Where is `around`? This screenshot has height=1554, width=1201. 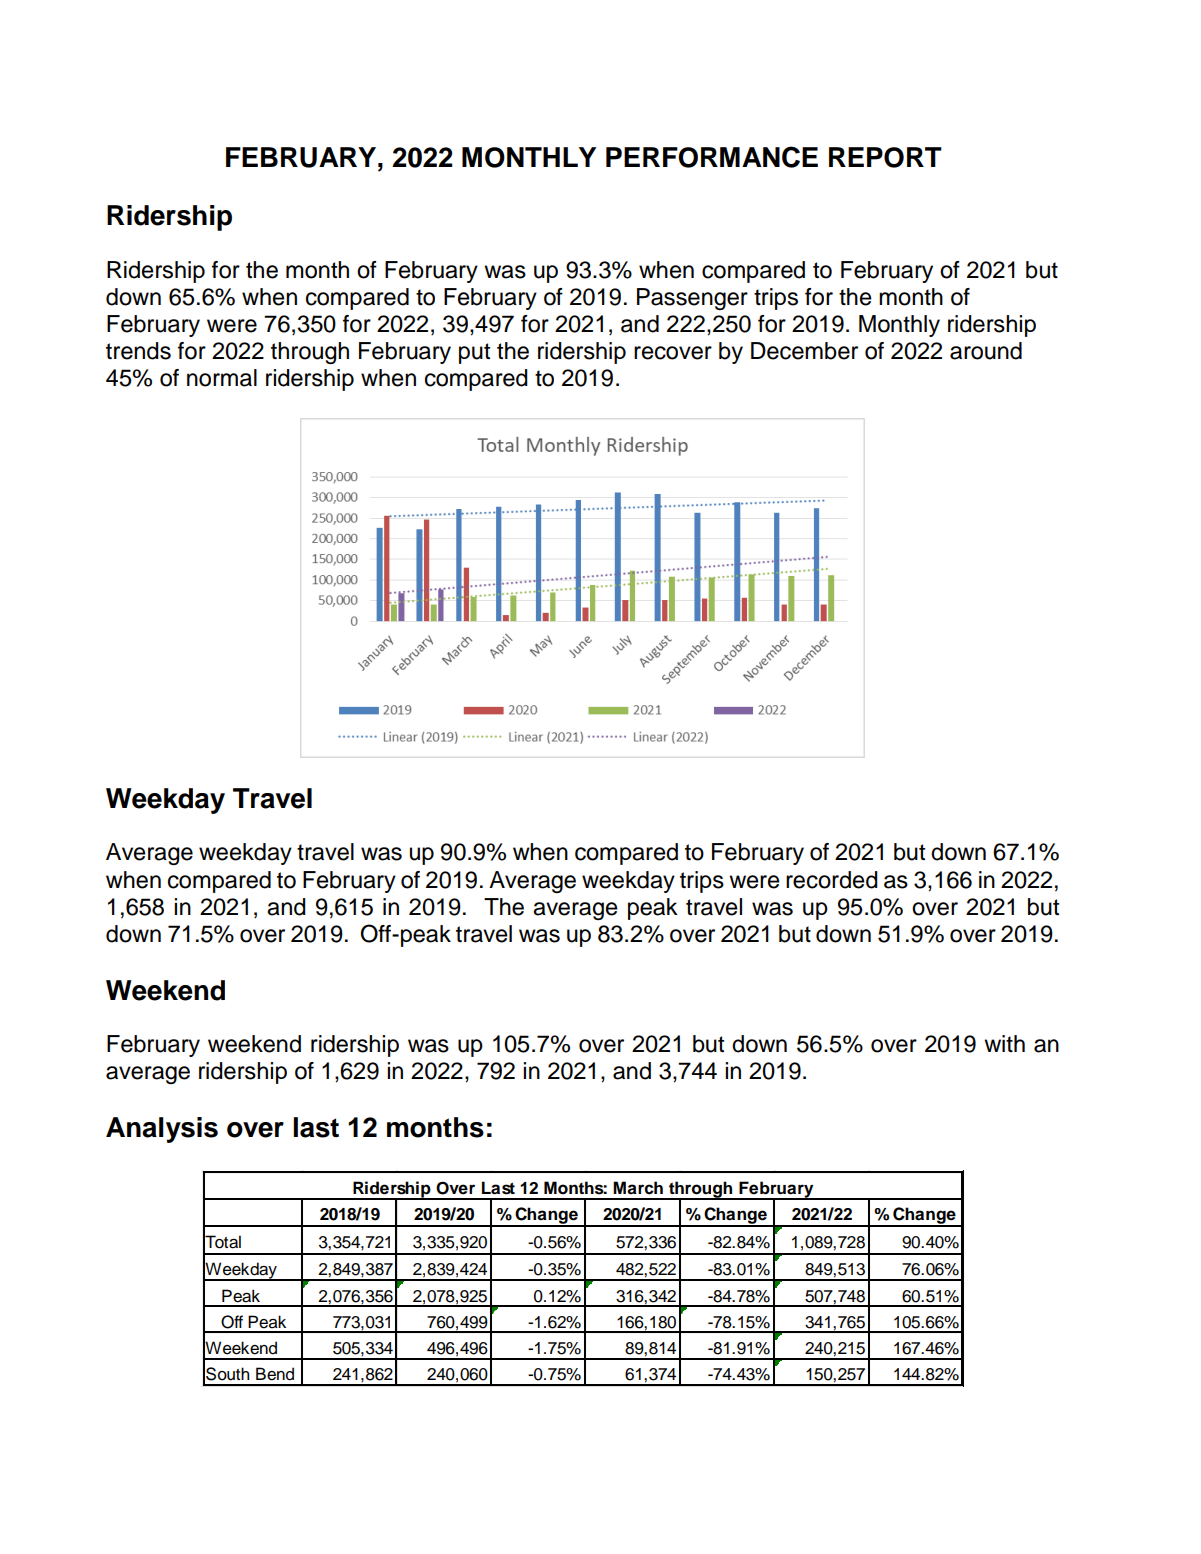
around is located at coordinates (986, 351).
